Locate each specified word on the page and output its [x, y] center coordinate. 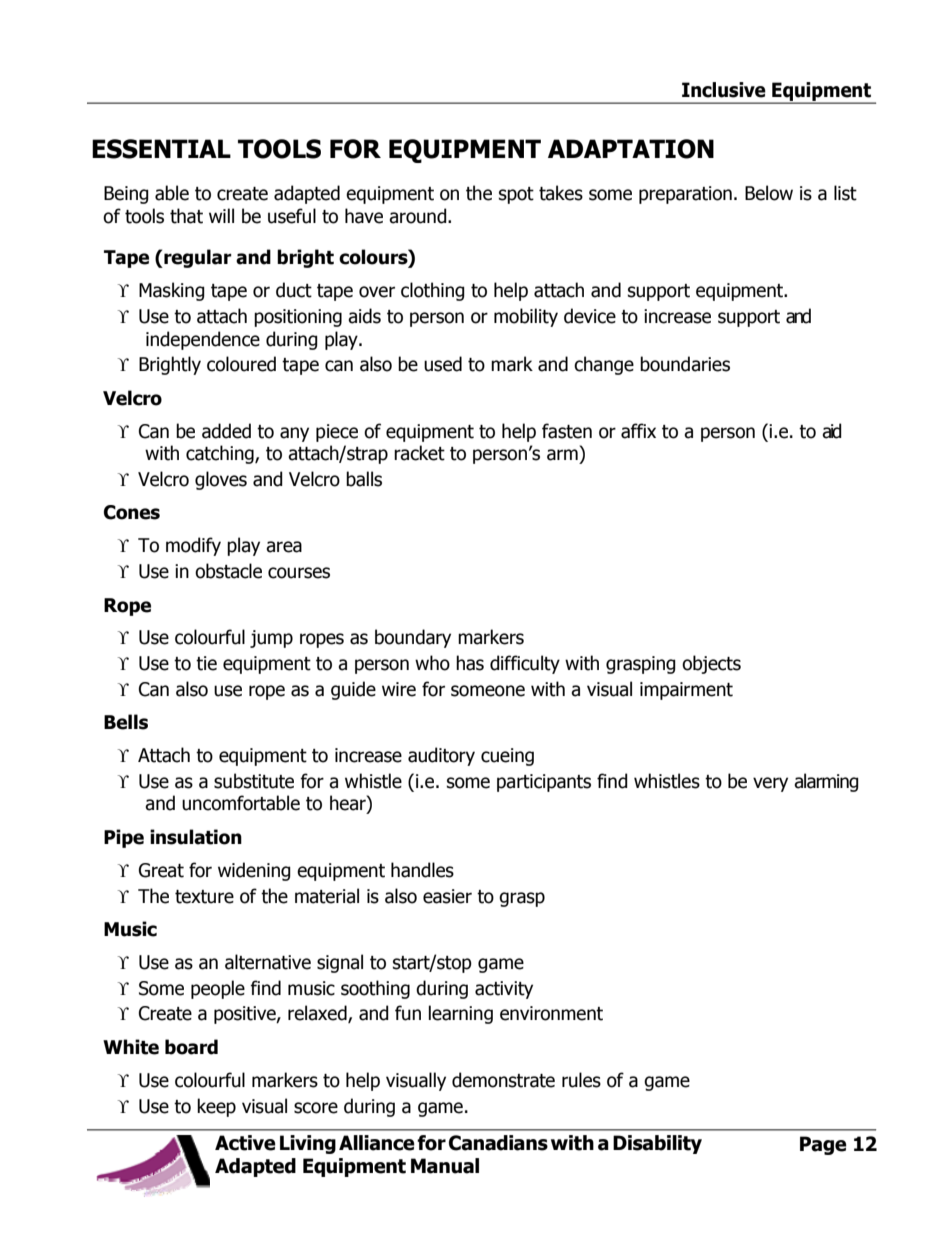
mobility [526, 317]
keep [216, 1107]
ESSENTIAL [161, 149]
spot [516, 195]
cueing [507, 757]
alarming [826, 782]
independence [203, 340]
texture [204, 897]
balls [364, 479]
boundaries [685, 364]
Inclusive [724, 90]
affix [638, 431]
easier [447, 896]
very [770, 784]
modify [193, 546]
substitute [254, 781]
